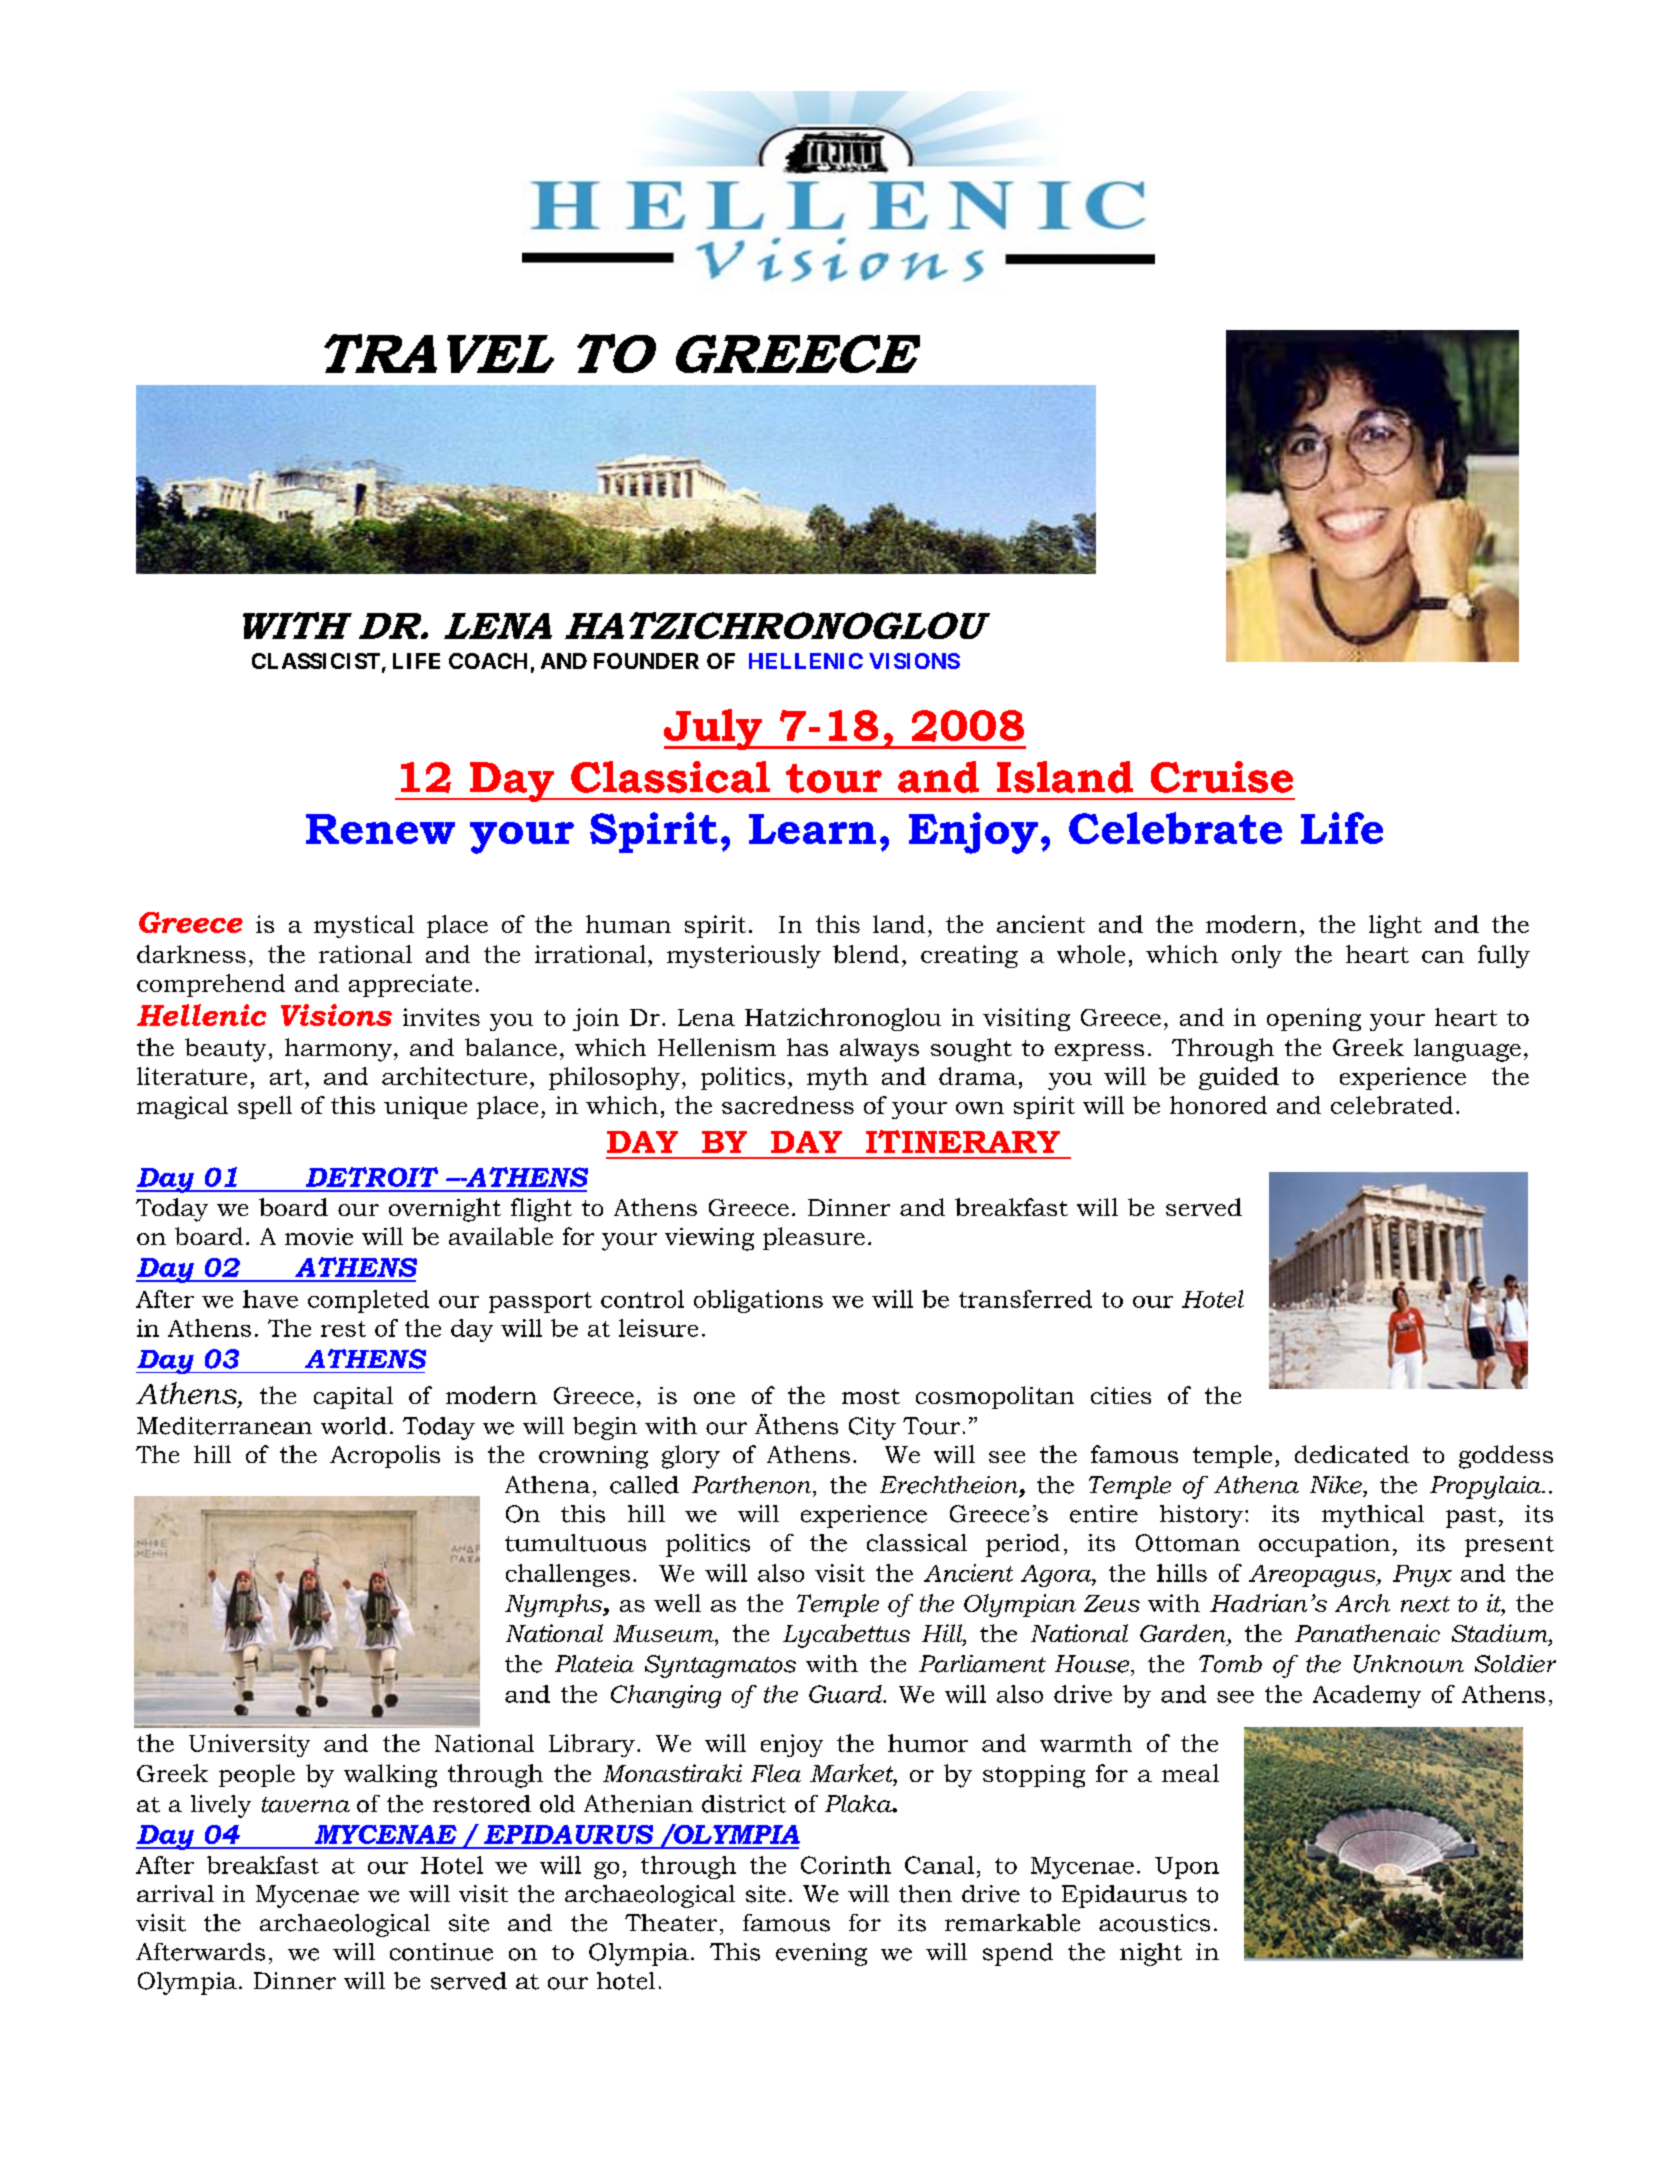 This screenshot has width=1677, height=2170. What do you see at coordinates (368, 1301) in the screenshot?
I see `completed` at bounding box center [368, 1301].
